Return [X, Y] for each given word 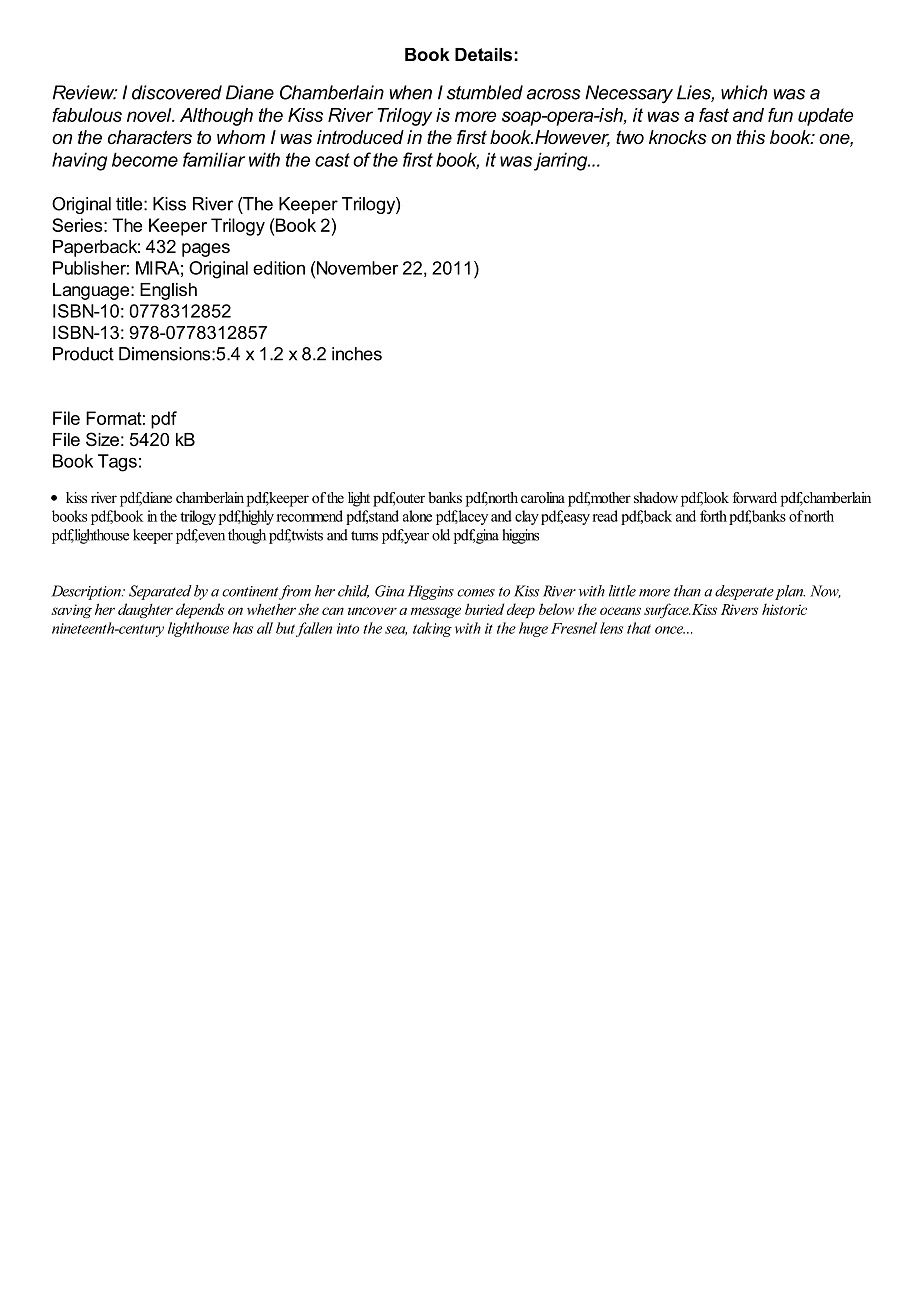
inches [357, 354]
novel [150, 115]
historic [784, 609]
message [436, 612]
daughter [145, 610]
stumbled [485, 92]
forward [755, 497]
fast [714, 114]
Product [83, 354]
